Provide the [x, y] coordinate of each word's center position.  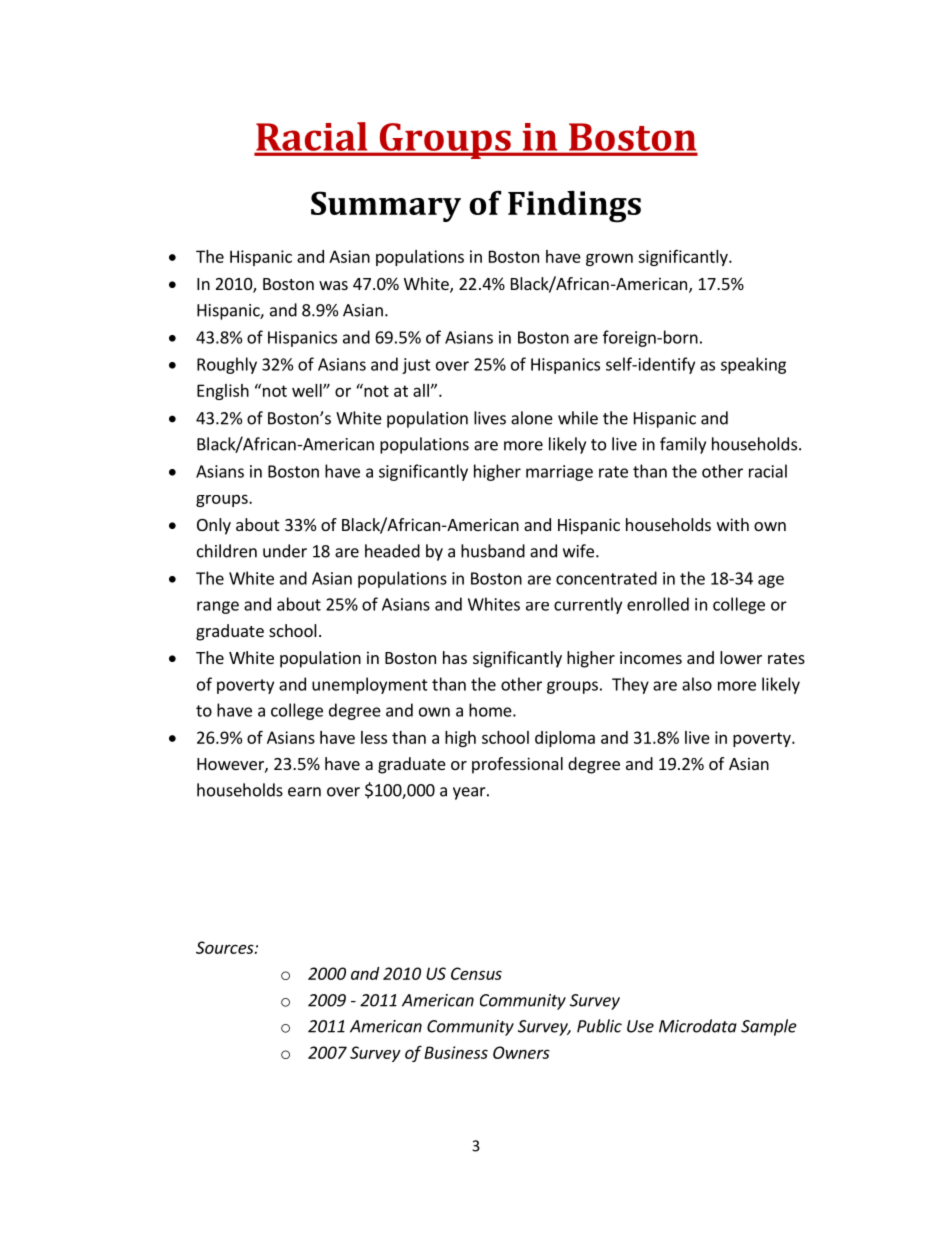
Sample [769, 1027]
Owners [521, 1052]
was [333, 285]
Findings [574, 207]
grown [609, 259]
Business [456, 1052]
